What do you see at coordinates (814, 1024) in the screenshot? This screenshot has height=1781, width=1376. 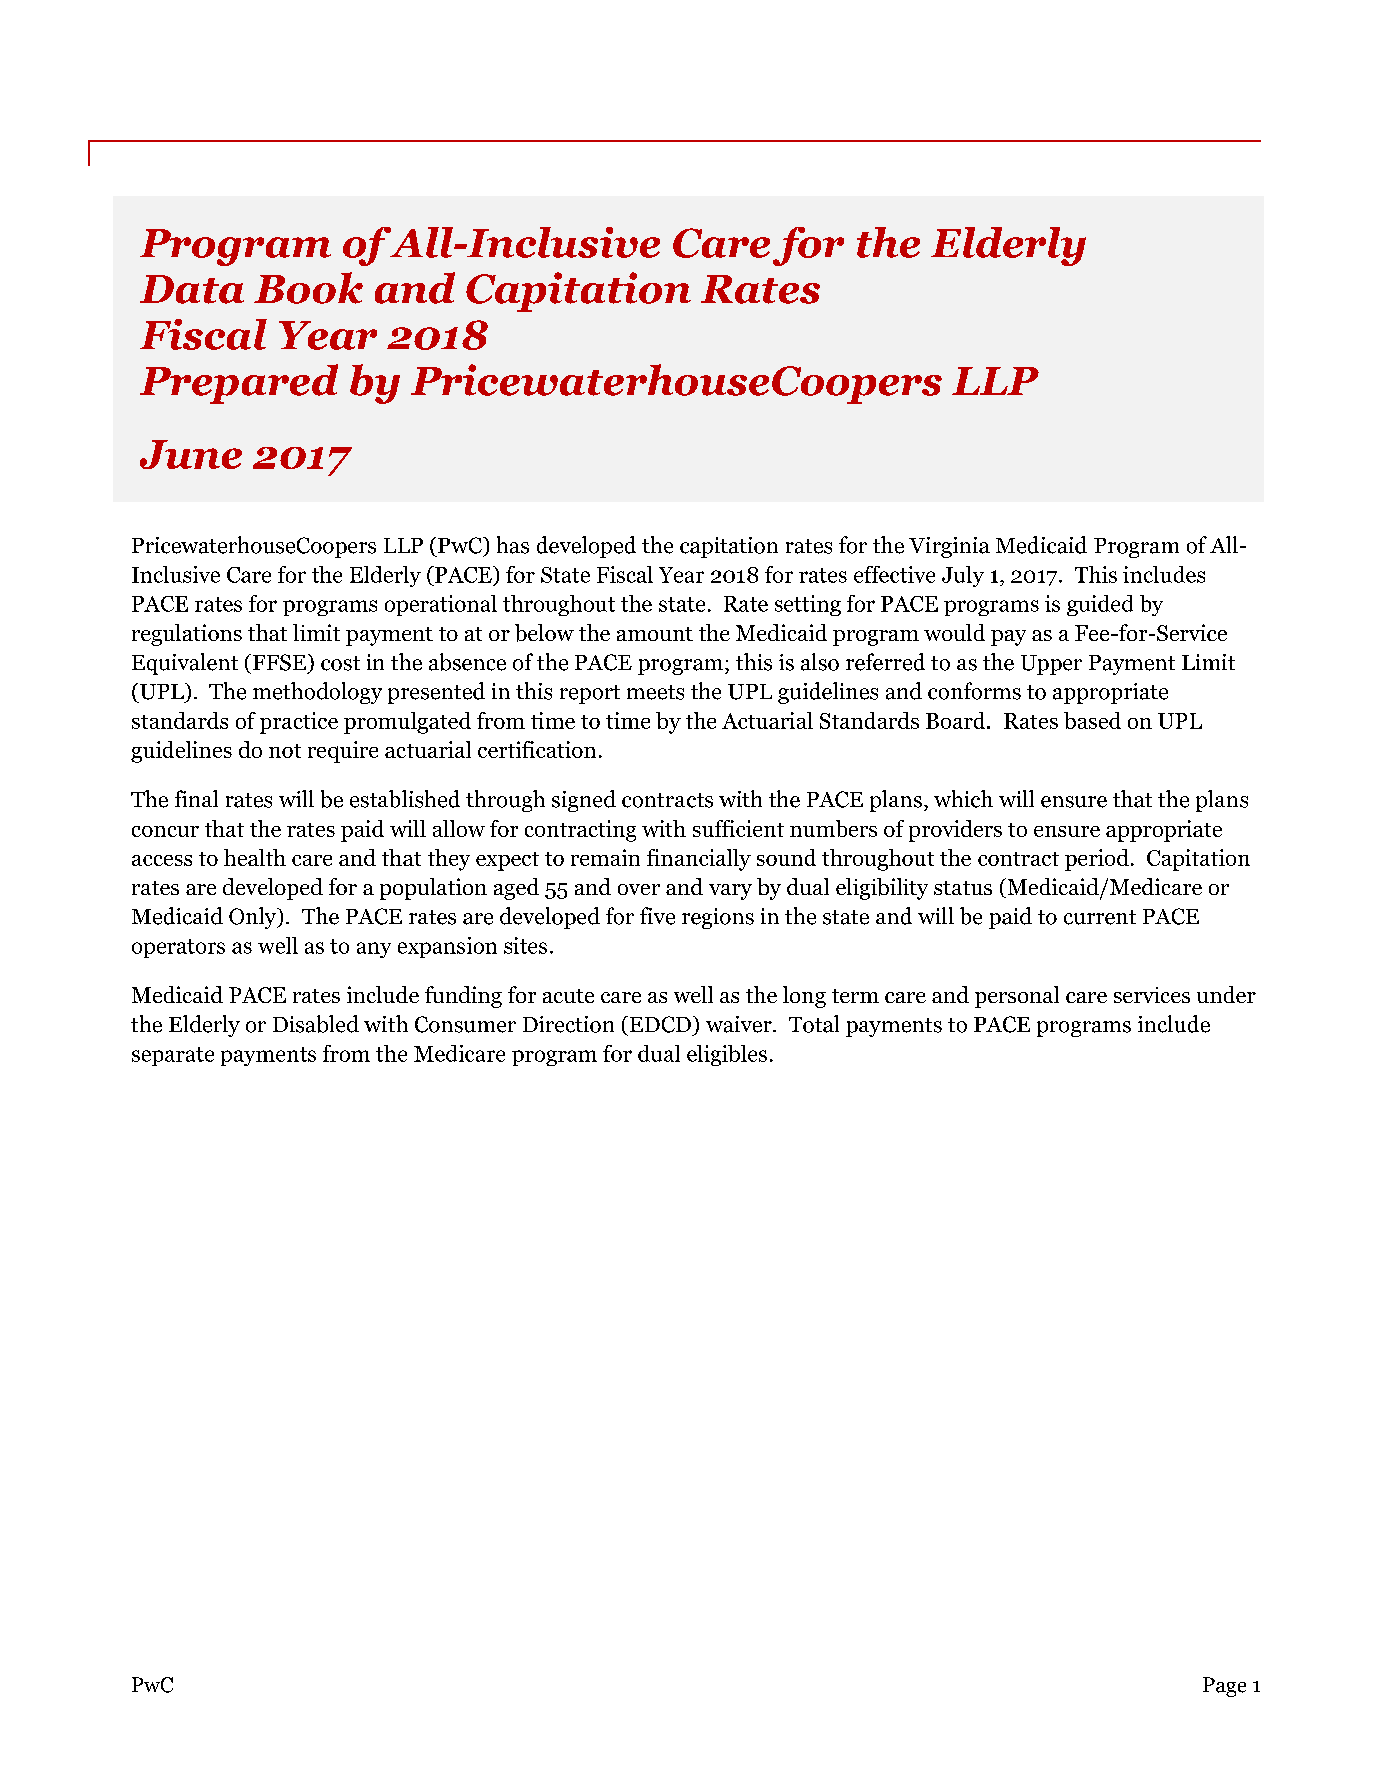 I see `Total` at bounding box center [814, 1024].
